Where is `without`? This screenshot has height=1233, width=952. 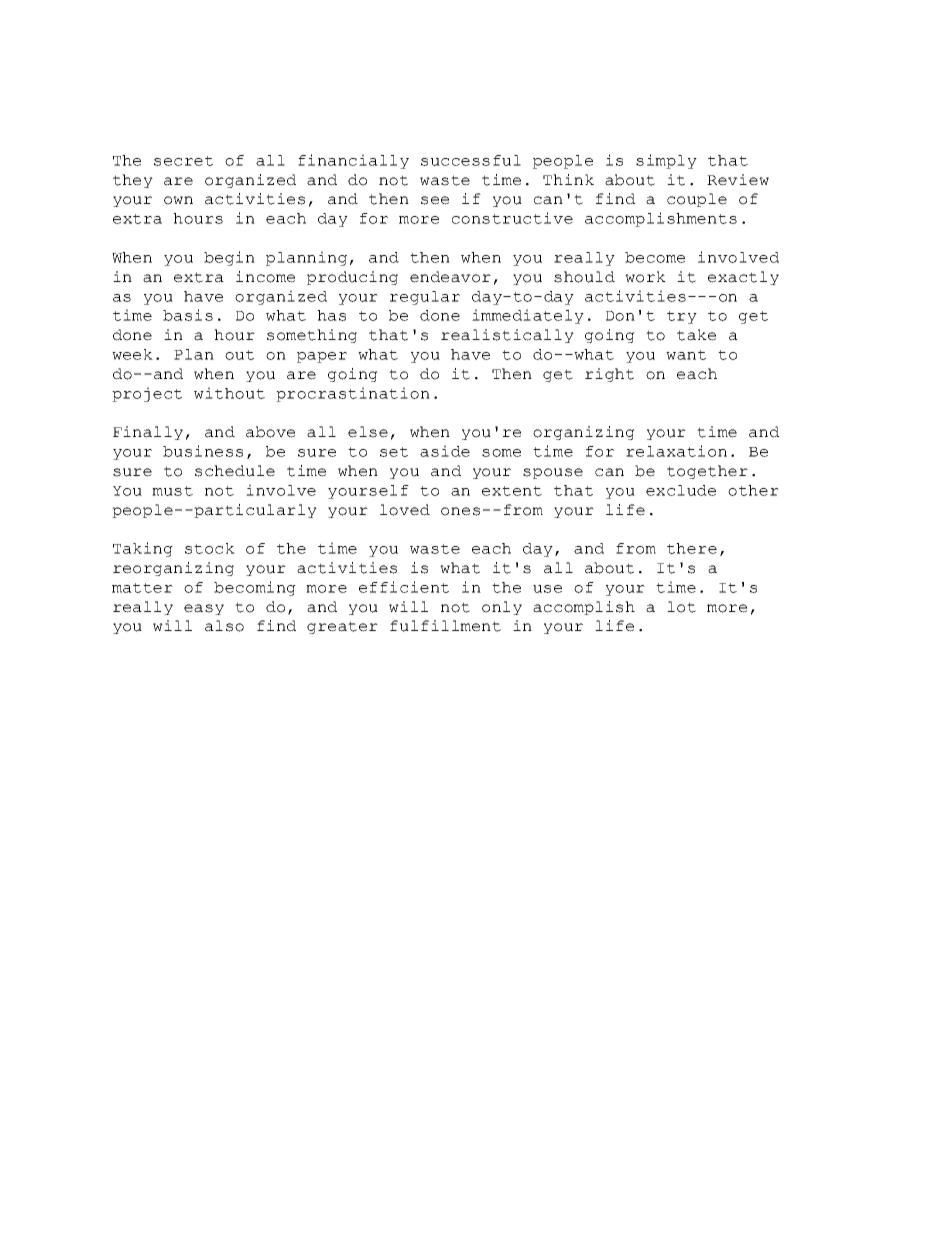
without is located at coordinates (229, 393).
